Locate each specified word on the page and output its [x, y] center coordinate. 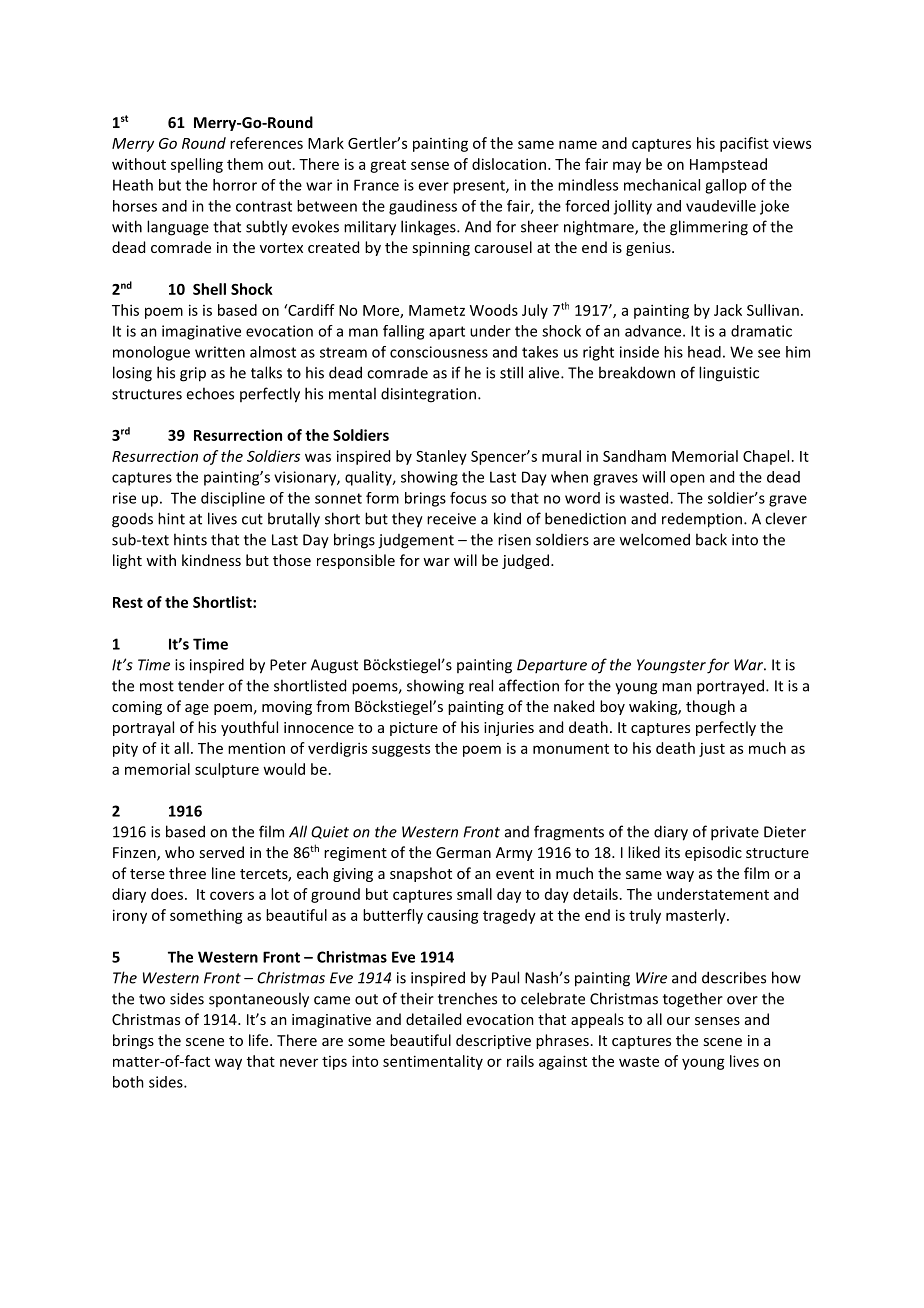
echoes [210, 393]
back [711, 539]
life [260, 1040]
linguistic [729, 374]
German [463, 852]
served [221, 852]
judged [525, 561]
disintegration [428, 395]
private [735, 833]
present [480, 187]
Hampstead [728, 165]
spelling [197, 165]
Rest [128, 602]
